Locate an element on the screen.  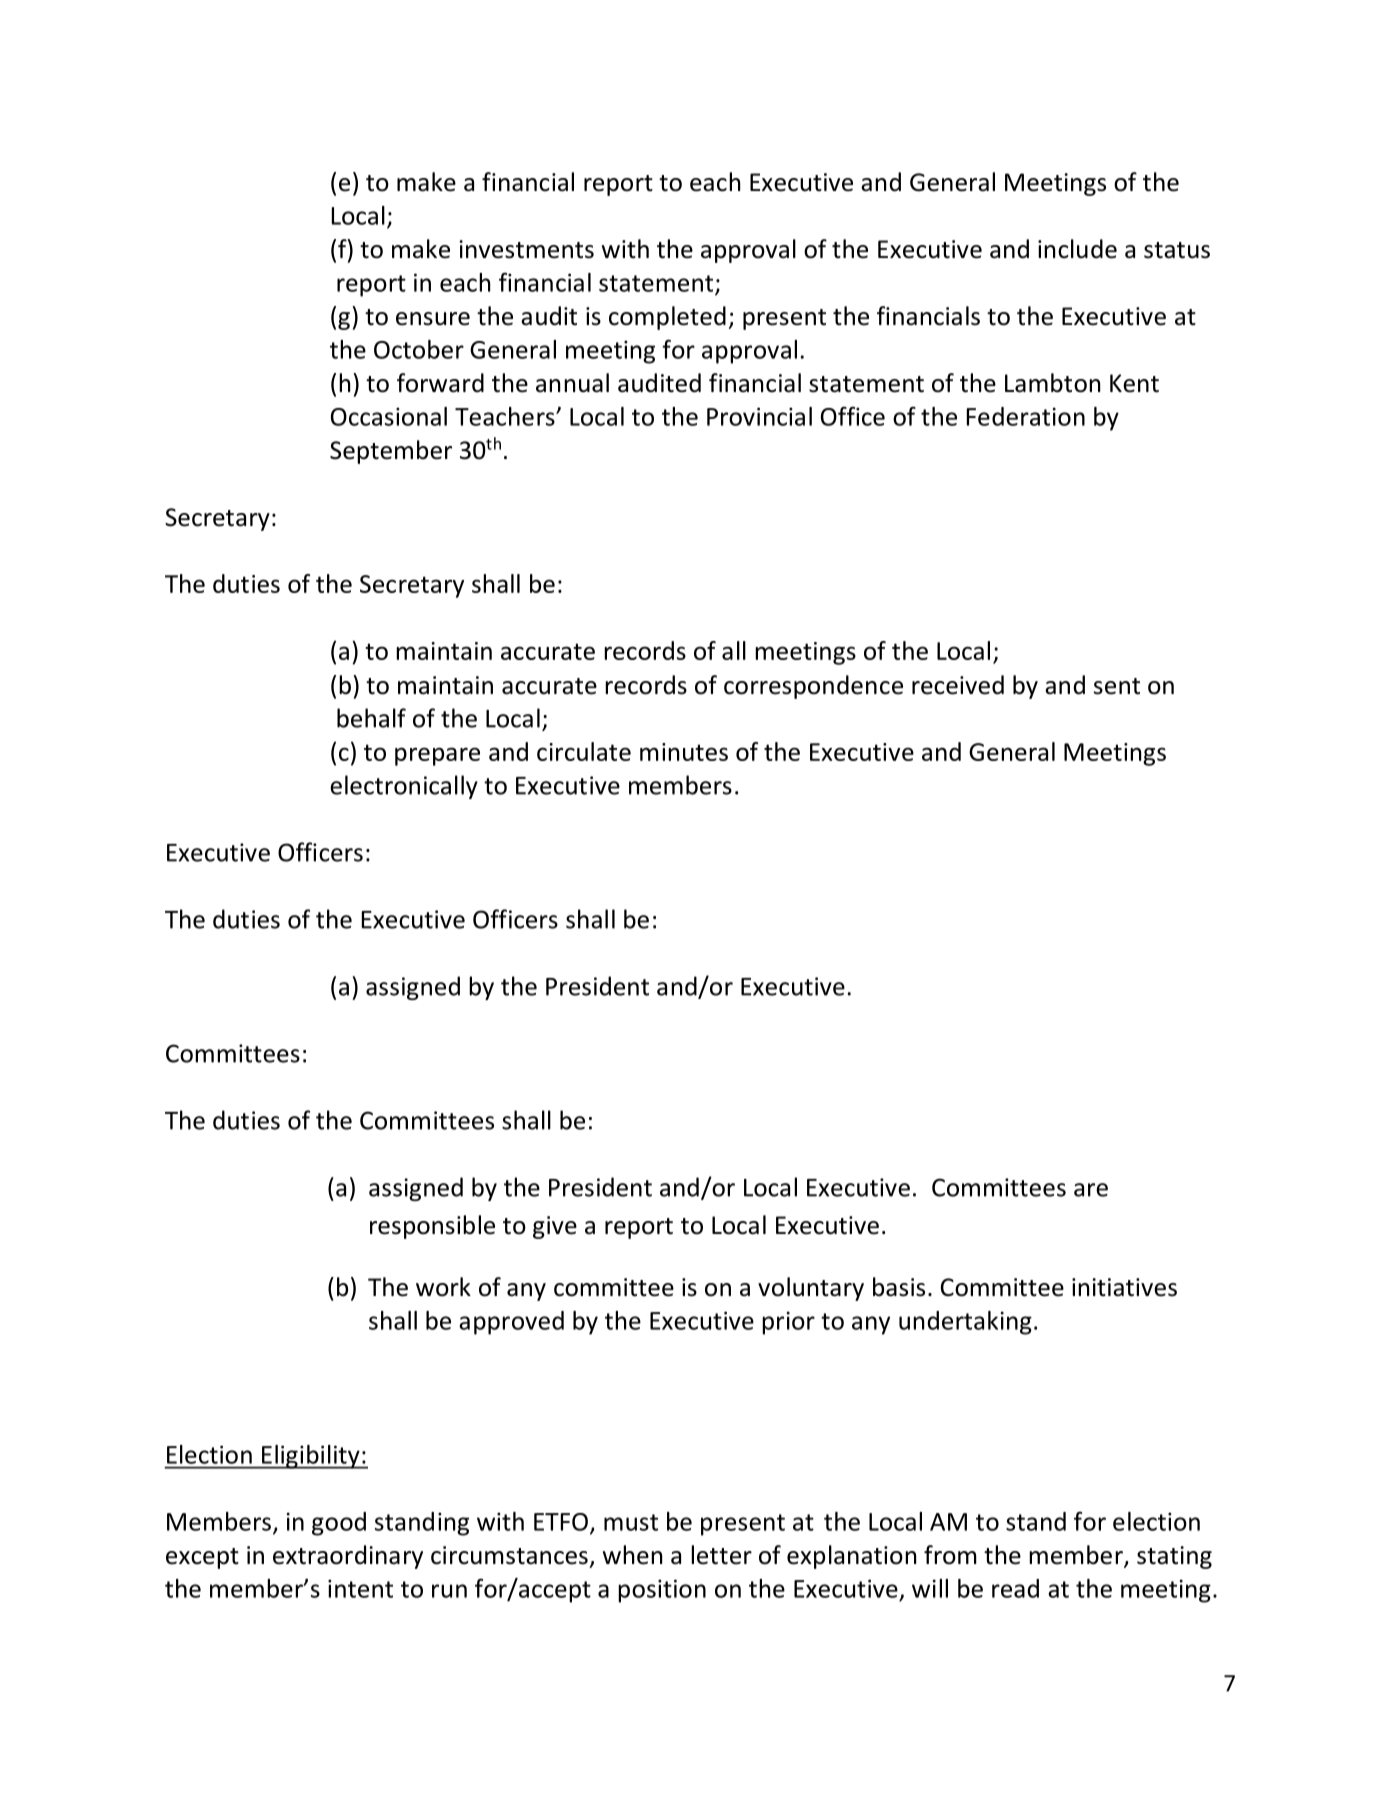
ensure is located at coordinates (433, 319).
